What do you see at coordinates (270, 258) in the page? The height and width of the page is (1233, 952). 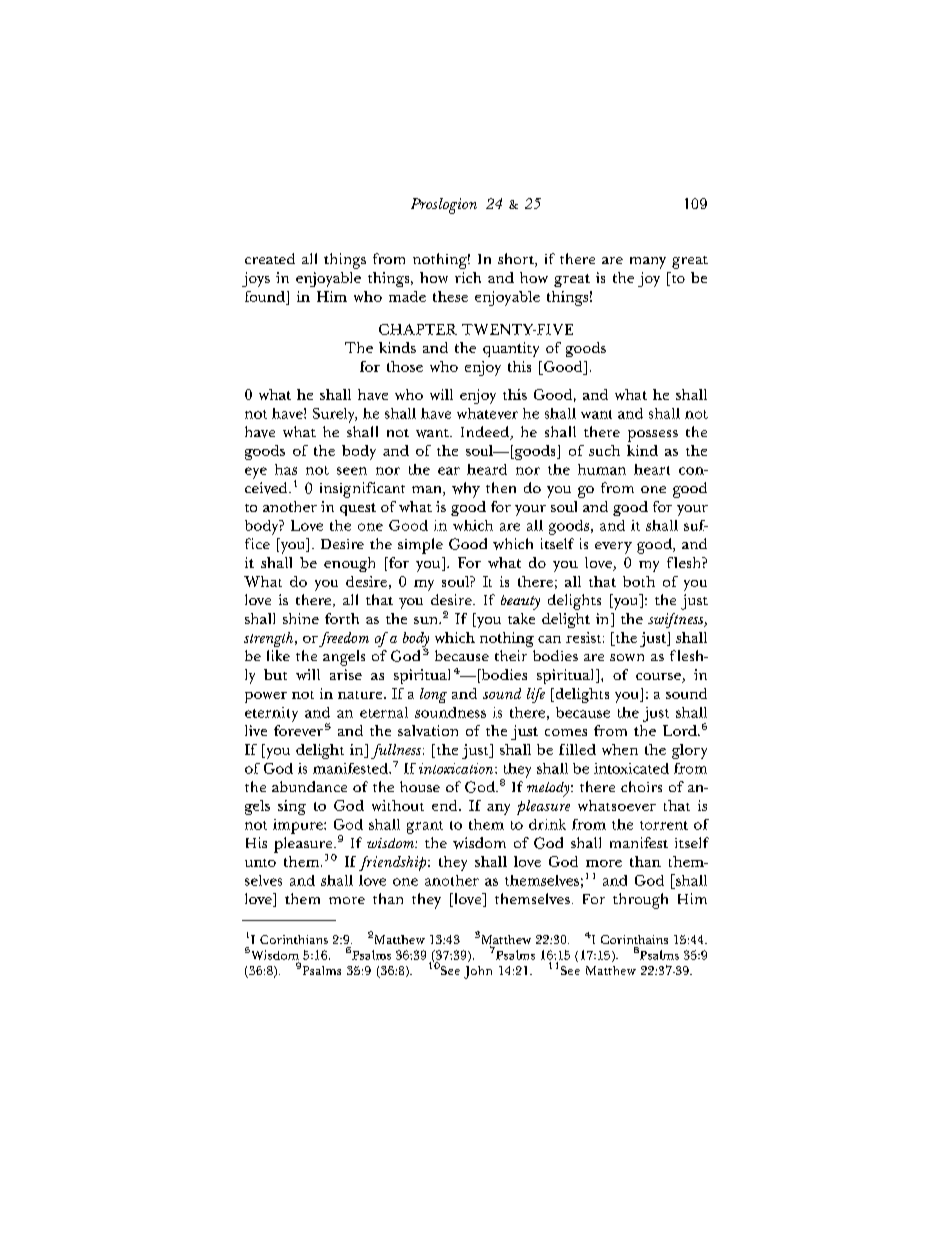 I see `created` at bounding box center [270, 258].
